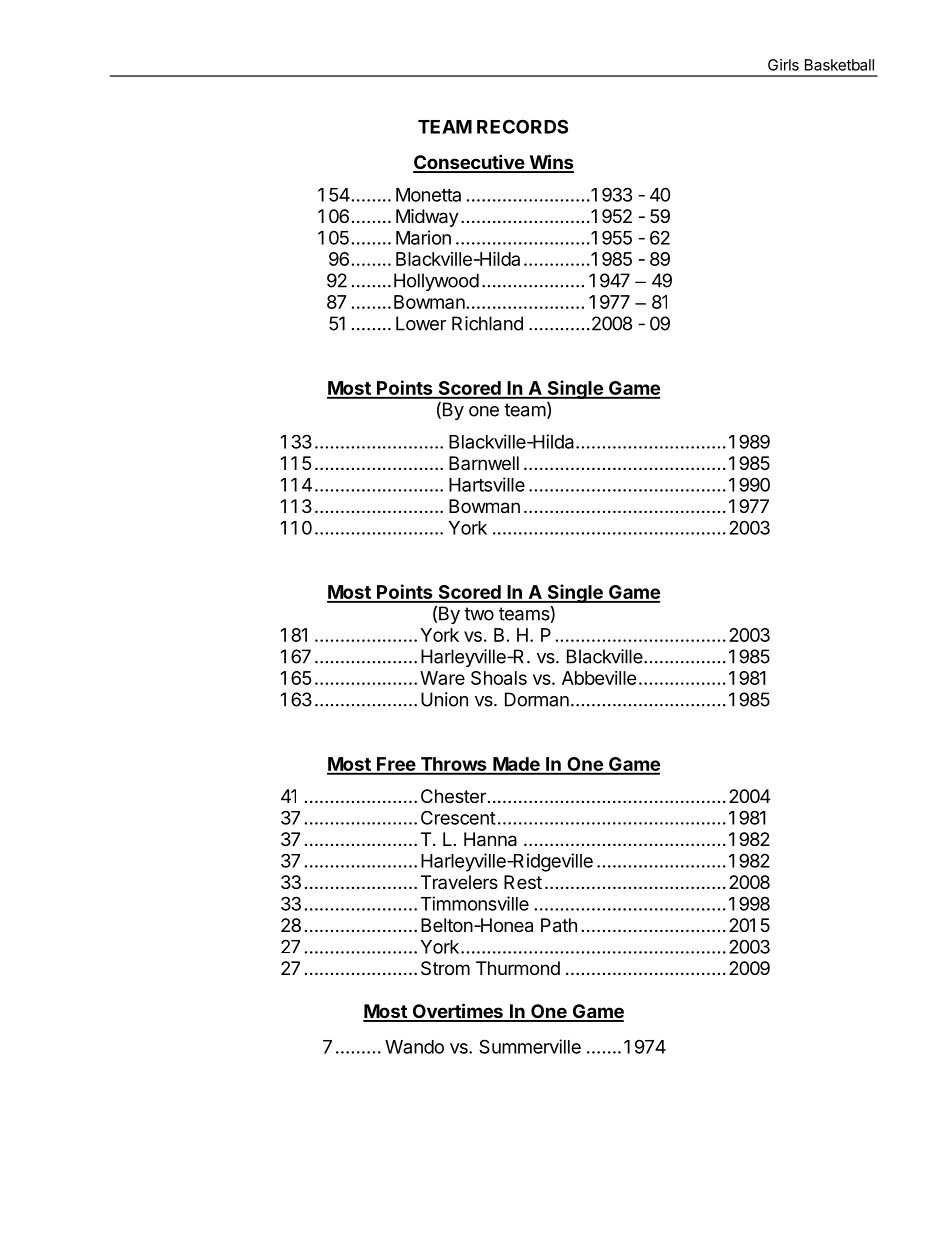 This image has width=952, height=1233. Describe the element at coordinates (487, 323) in the image. I see `Richland` at that location.
